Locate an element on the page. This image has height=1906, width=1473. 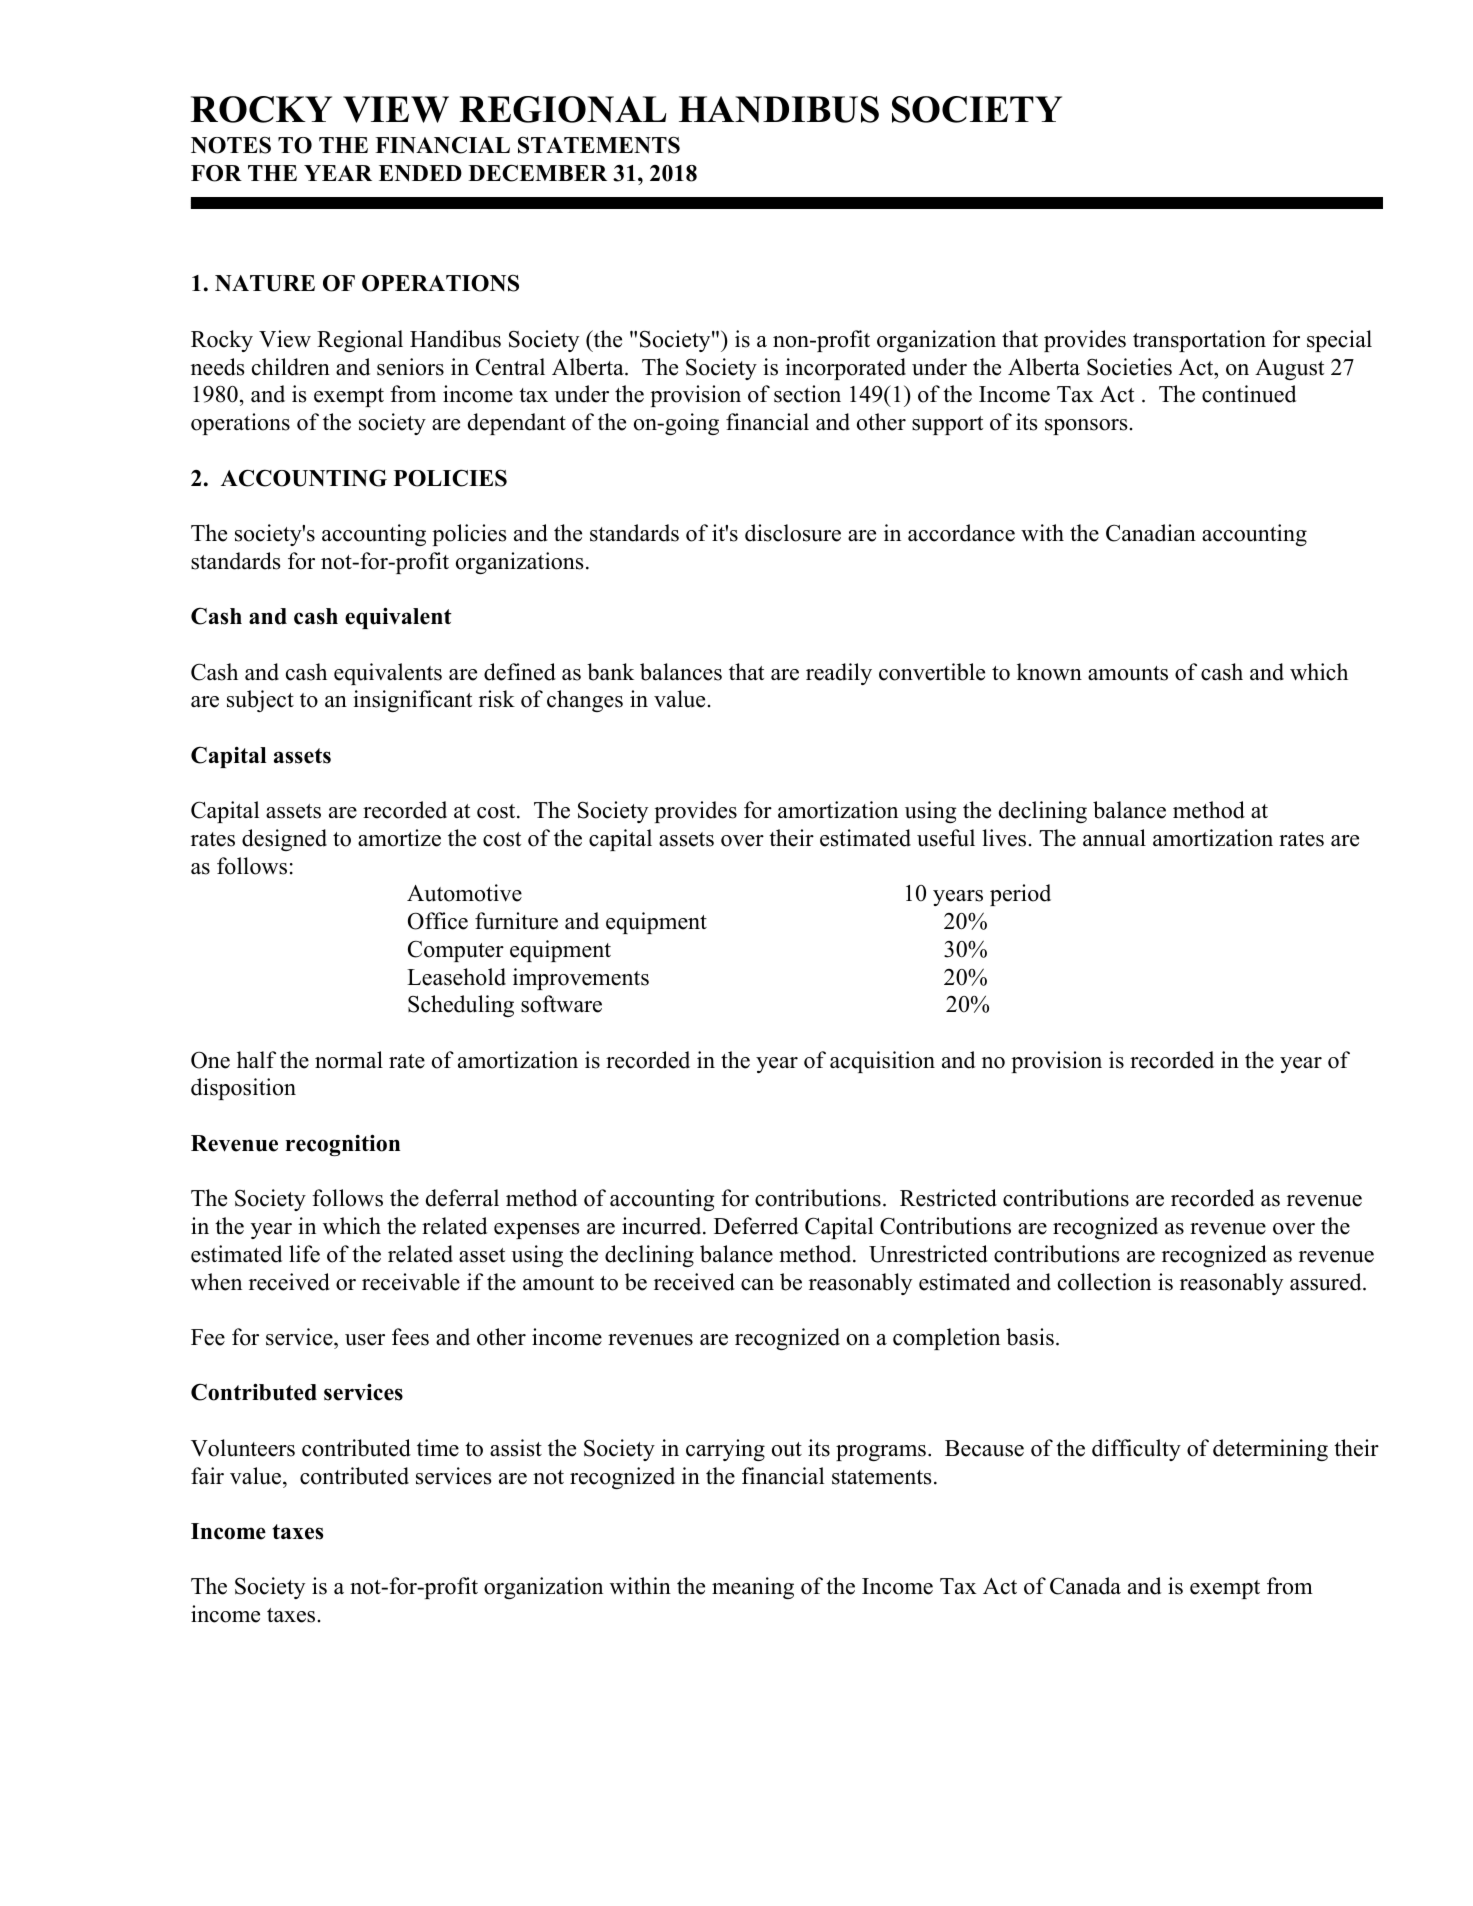
Canadian is located at coordinates (1151, 533).
